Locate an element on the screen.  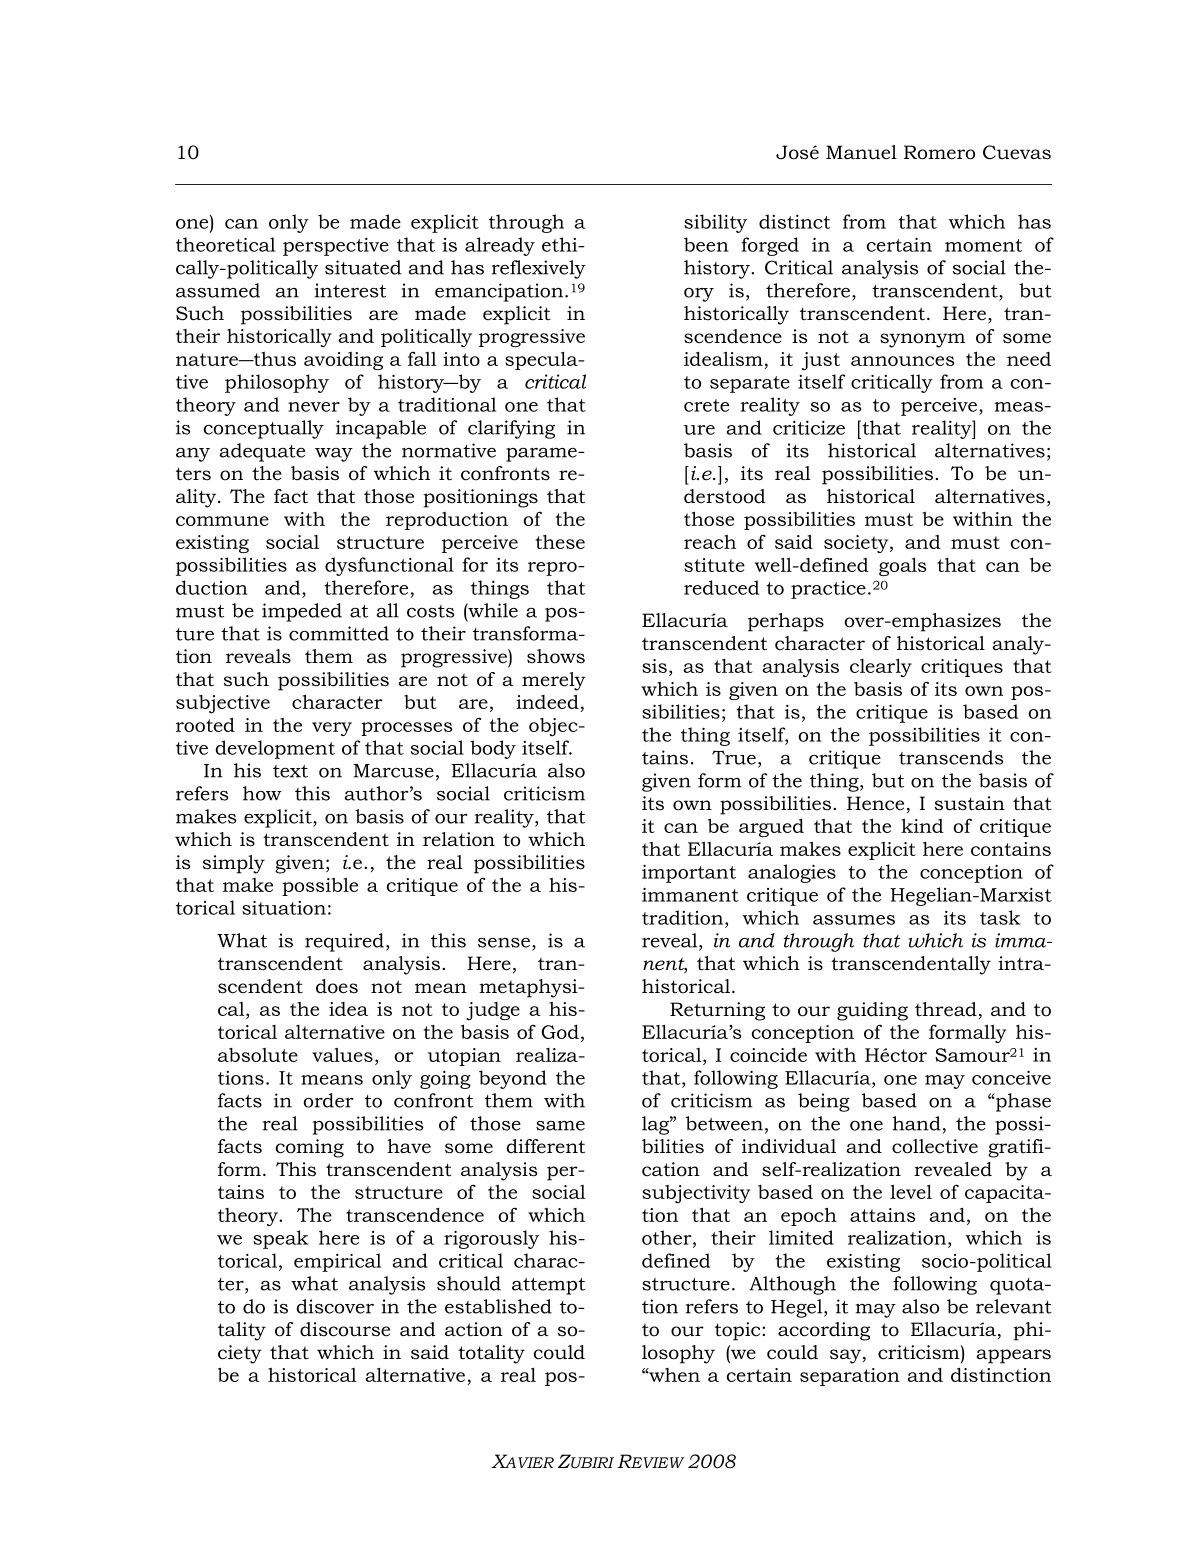
Romero is located at coordinates (939, 152).
